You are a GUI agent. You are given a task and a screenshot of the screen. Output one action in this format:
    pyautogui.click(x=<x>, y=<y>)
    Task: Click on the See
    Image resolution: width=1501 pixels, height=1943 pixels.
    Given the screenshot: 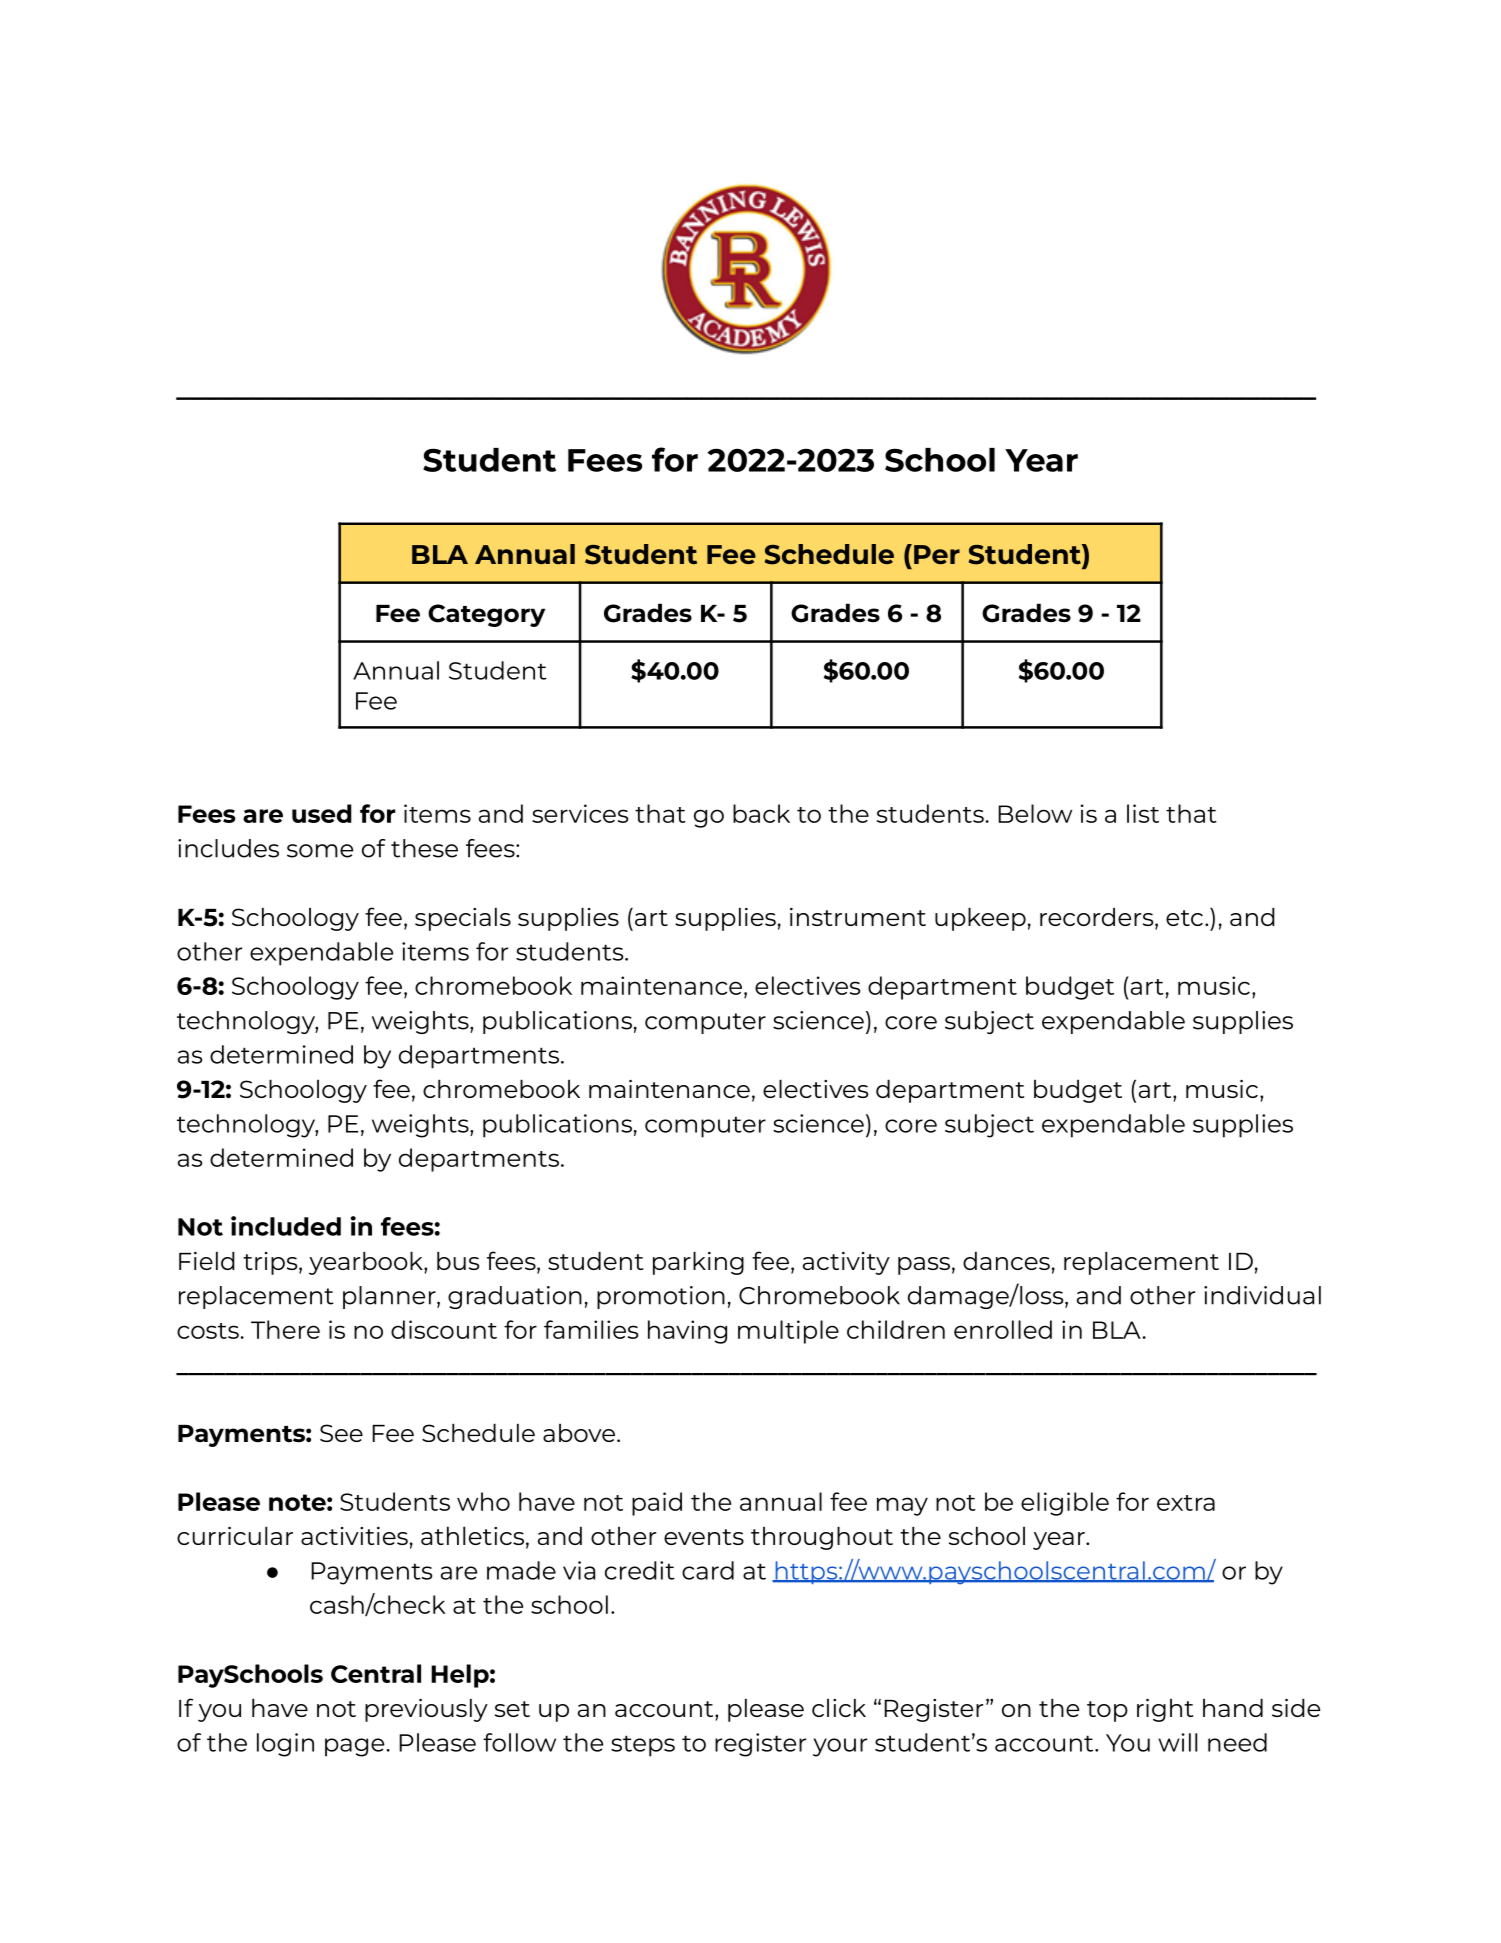 What is the action you would take?
    pyautogui.click(x=341, y=1433)
